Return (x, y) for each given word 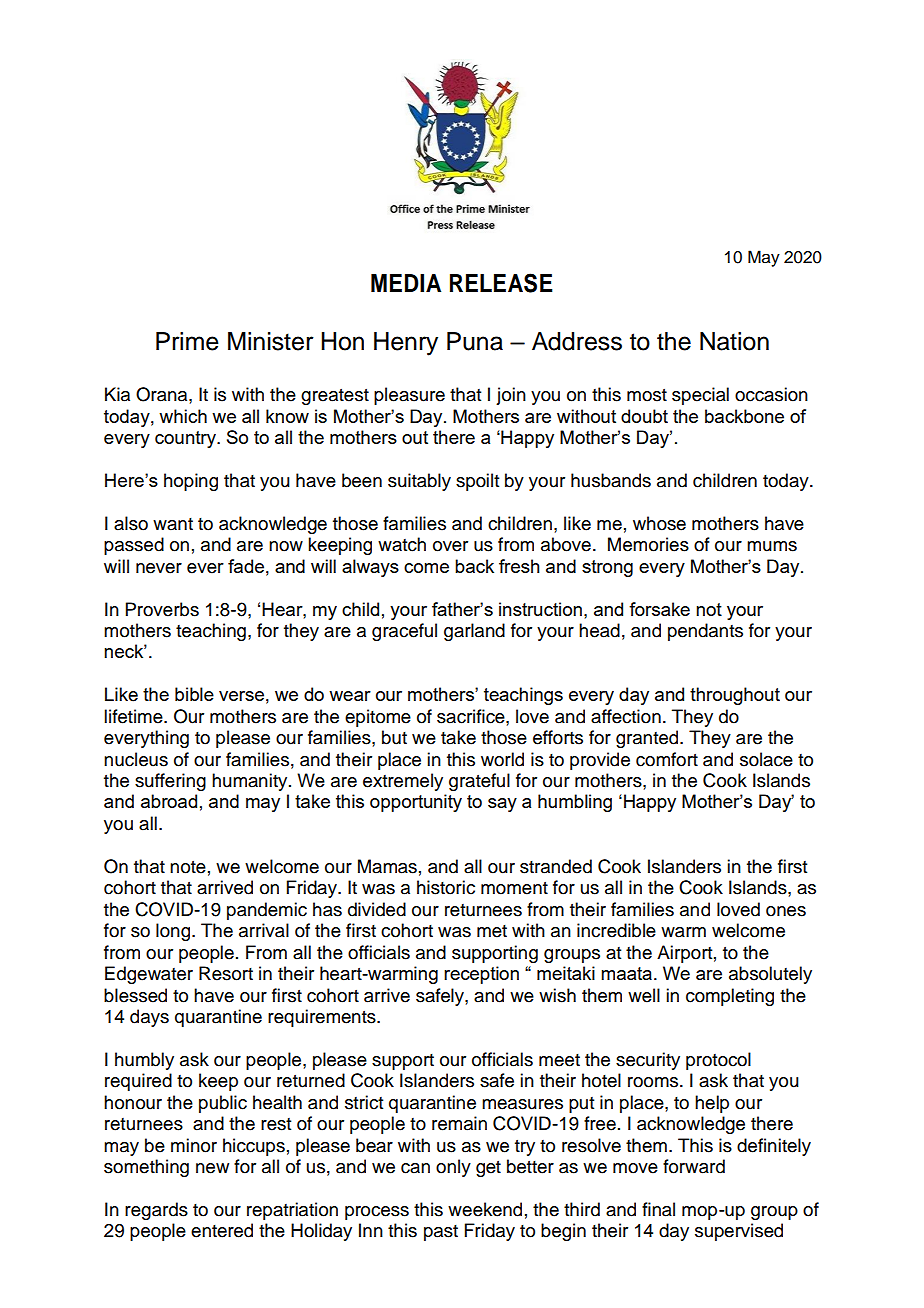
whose (659, 523)
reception (481, 975)
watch (402, 544)
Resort (226, 973)
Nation (734, 341)
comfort (667, 759)
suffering (170, 782)
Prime (187, 341)
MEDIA (406, 283)
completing (730, 997)
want (173, 524)
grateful (479, 782)
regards (156, 1211)
